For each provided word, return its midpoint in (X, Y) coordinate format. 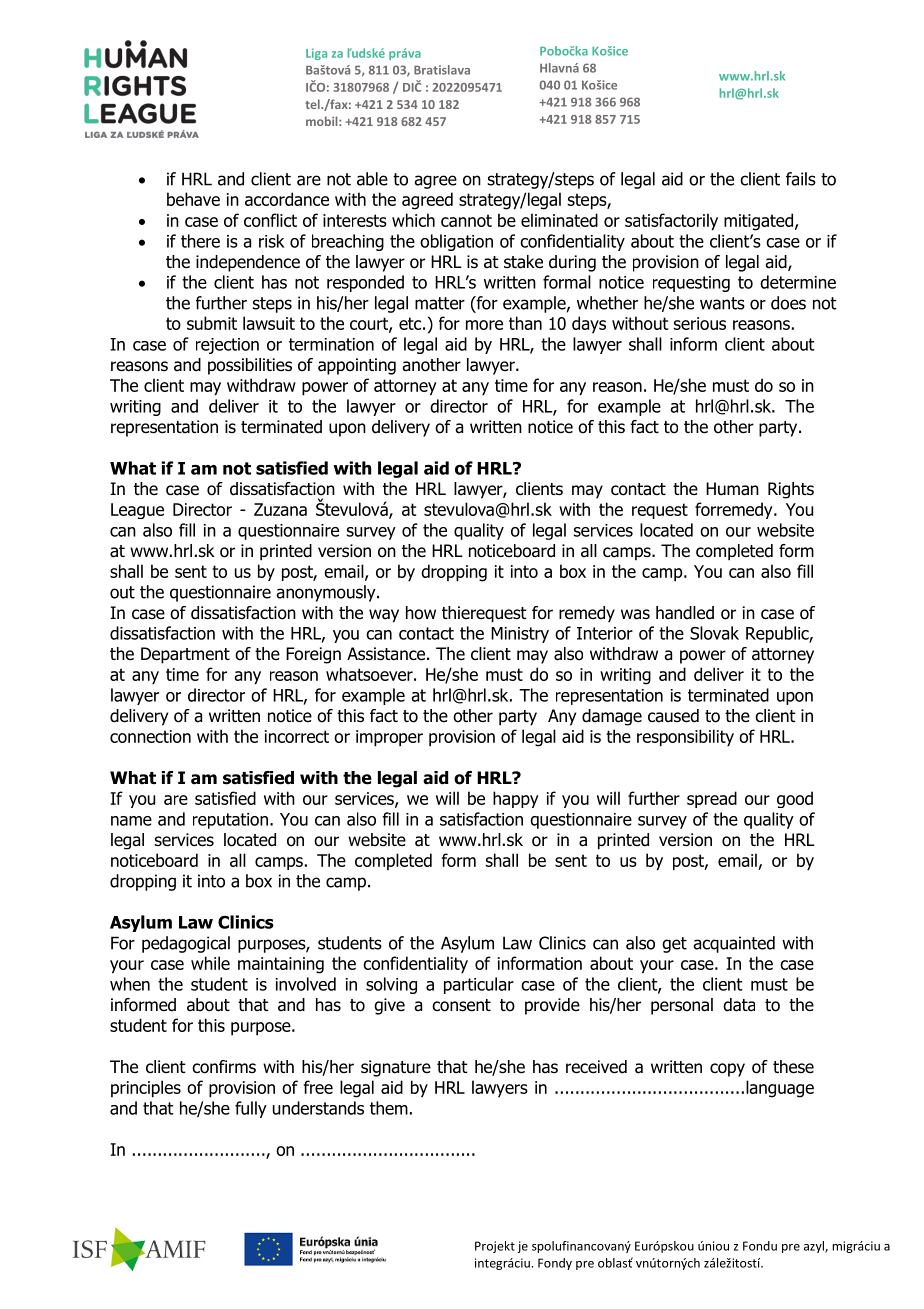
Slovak (714, 633)
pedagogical (186, 944)
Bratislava (442, 70)
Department (185, 655)
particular (479, 985)
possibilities (250, 366)
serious (700, 323)
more (484, 325)
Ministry (520, 635)
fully (251, 1109)
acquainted (734, 944)
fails (801, 179)
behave (193, 199)
